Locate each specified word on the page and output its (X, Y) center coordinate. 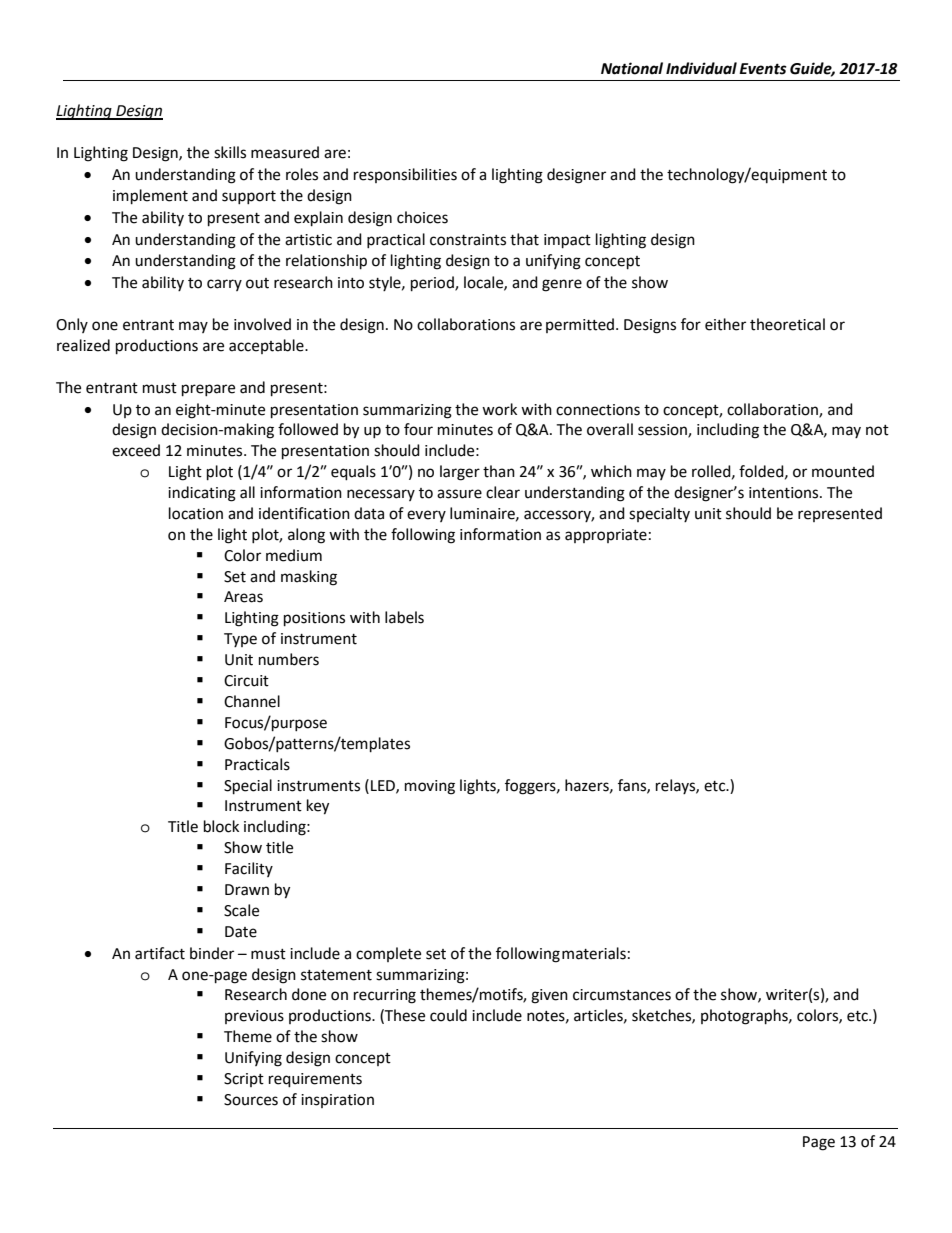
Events (763, 69)
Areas (243, 597)
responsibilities (405, 175)
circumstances (622, 995)
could (448, 1015)
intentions (785, 493)
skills (230, 152)
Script (244, 1080)
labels (404, 617)
